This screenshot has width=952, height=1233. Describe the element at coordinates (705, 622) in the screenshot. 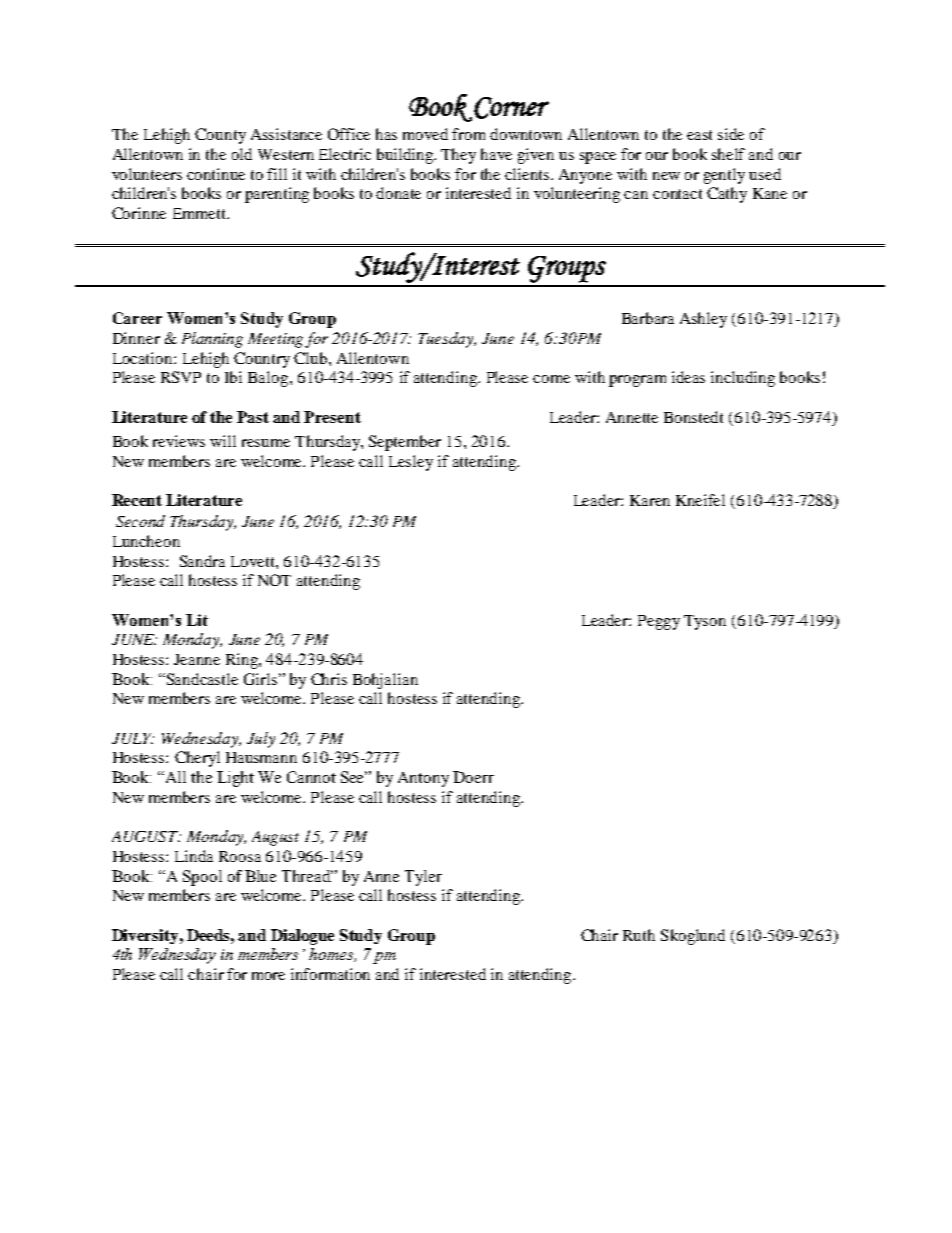

I see `Tyson` at that location.
